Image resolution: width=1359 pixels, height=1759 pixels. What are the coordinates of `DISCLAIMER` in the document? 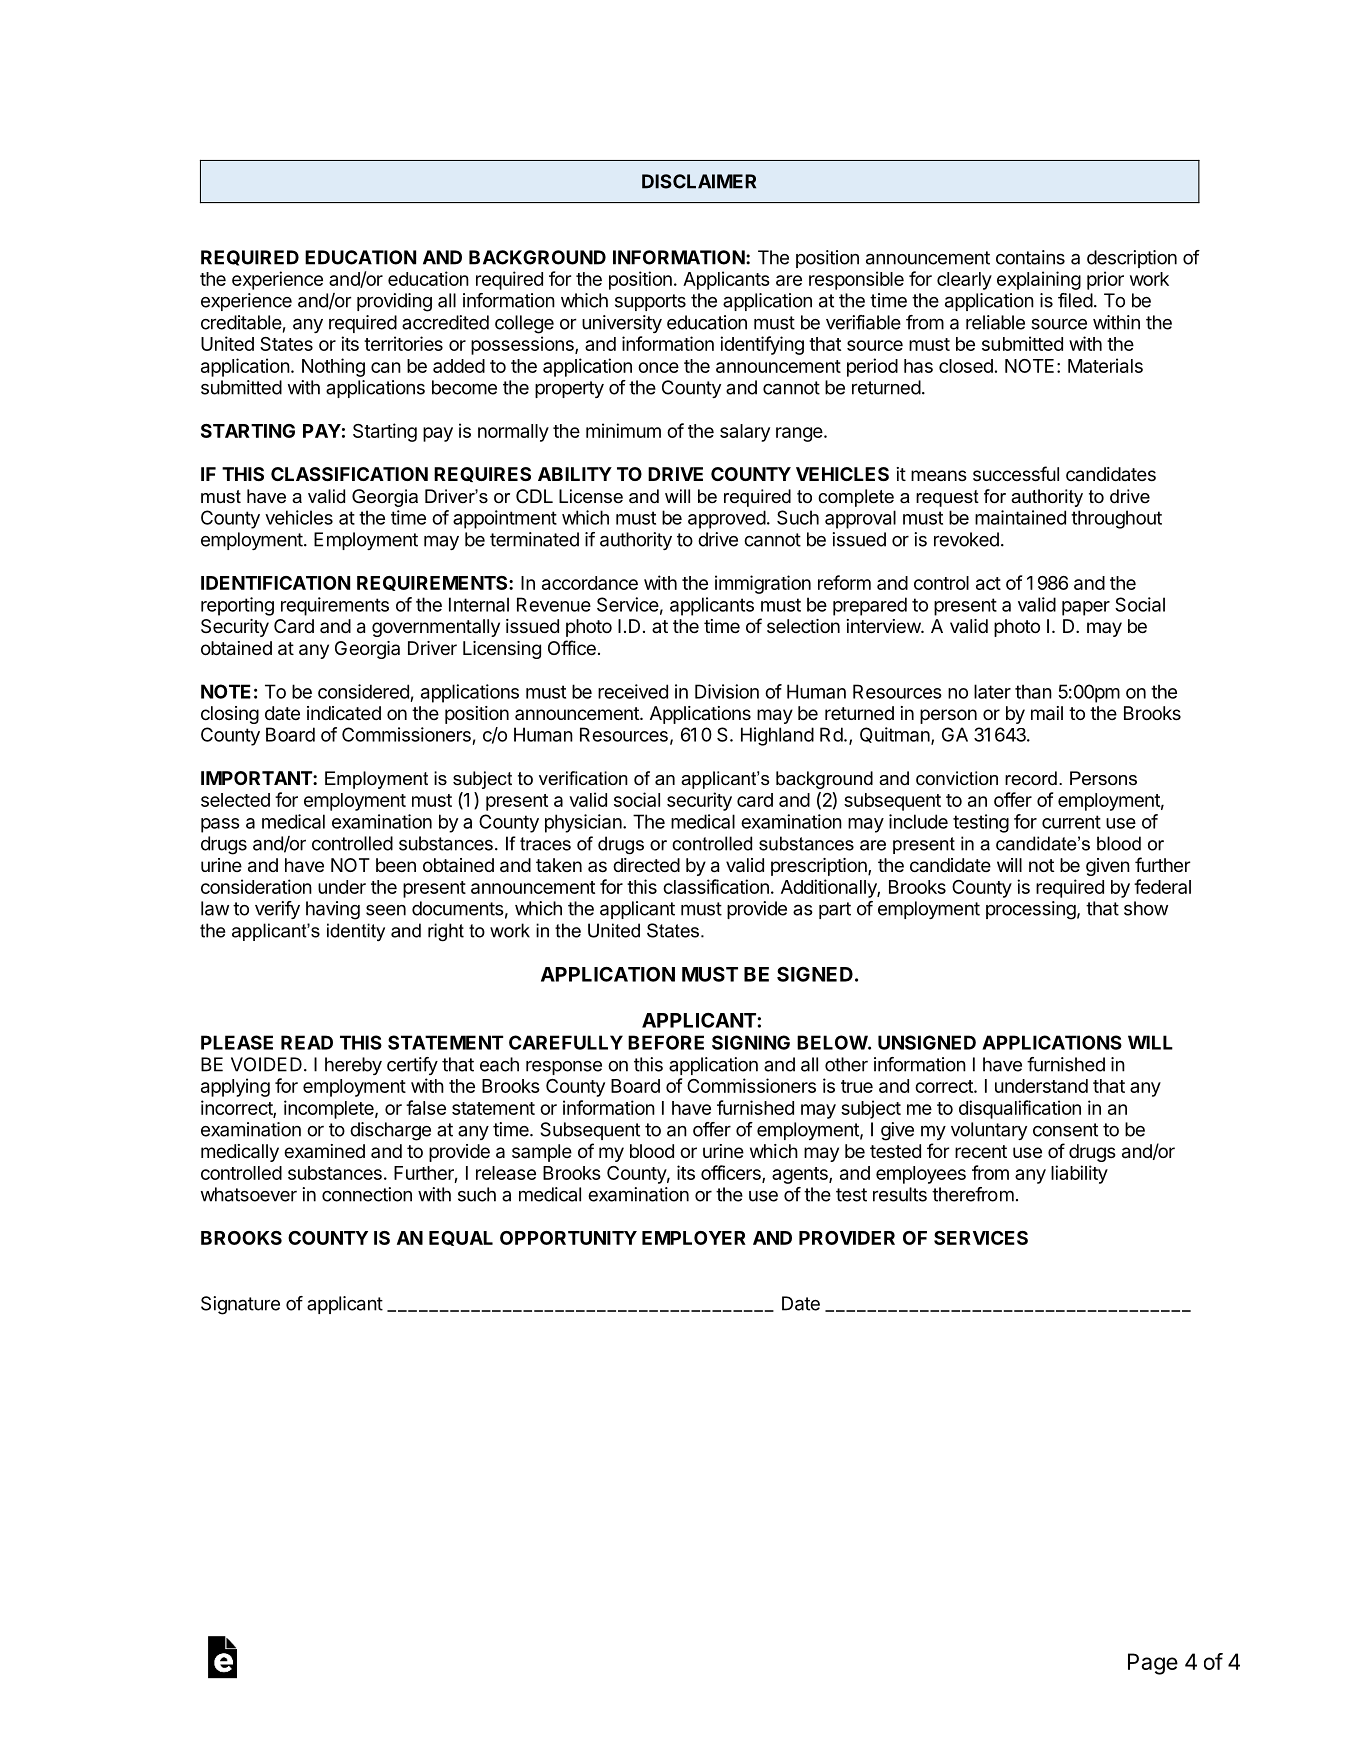 It's located at (699, 181).
